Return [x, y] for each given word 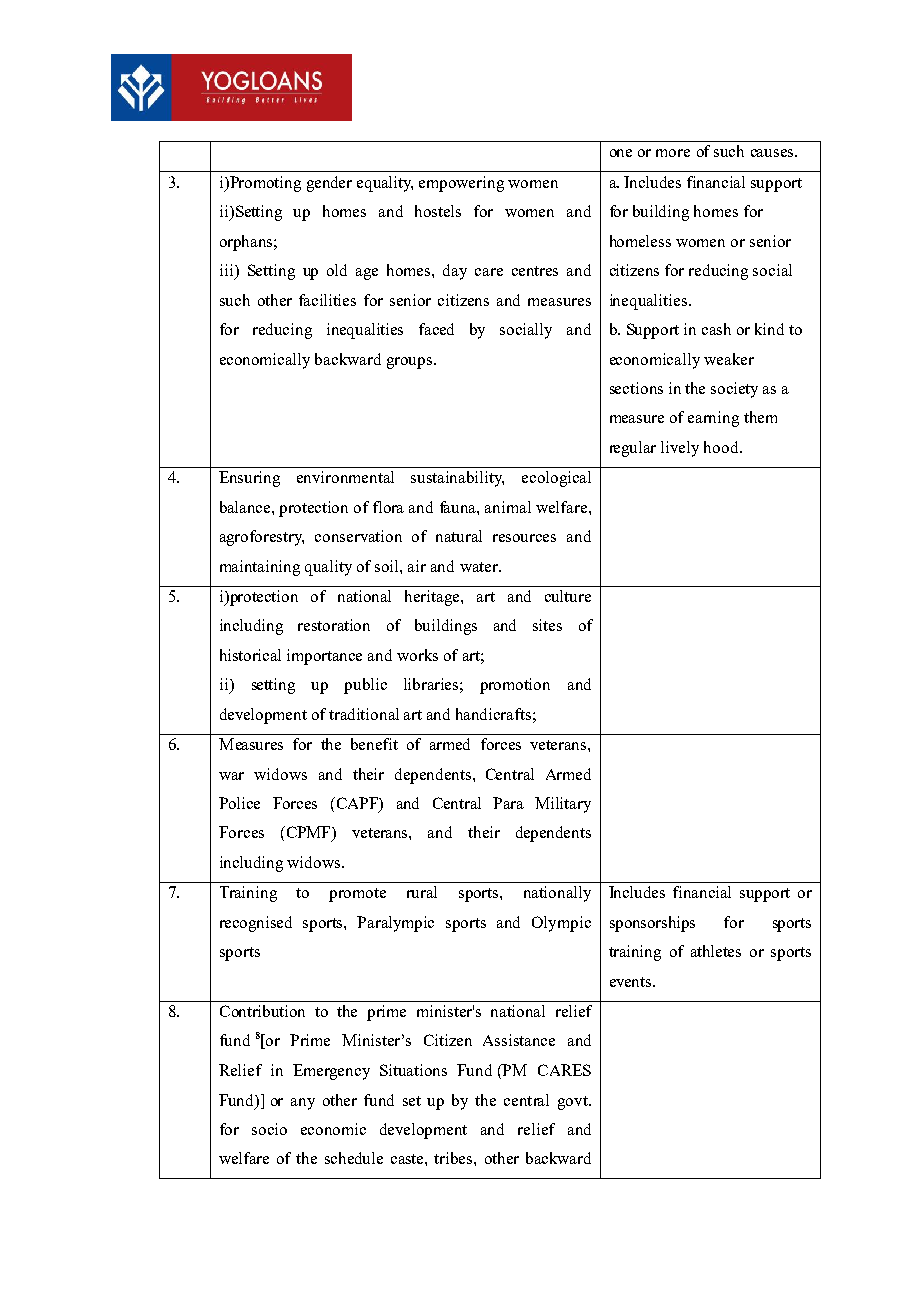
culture [568, 596]
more [673, 153]
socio [269, 1129]
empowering [461, 184]
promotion [515, 686]
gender [329, 184]
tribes [454, 1158]
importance [324, 657]
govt [574, 1103]
